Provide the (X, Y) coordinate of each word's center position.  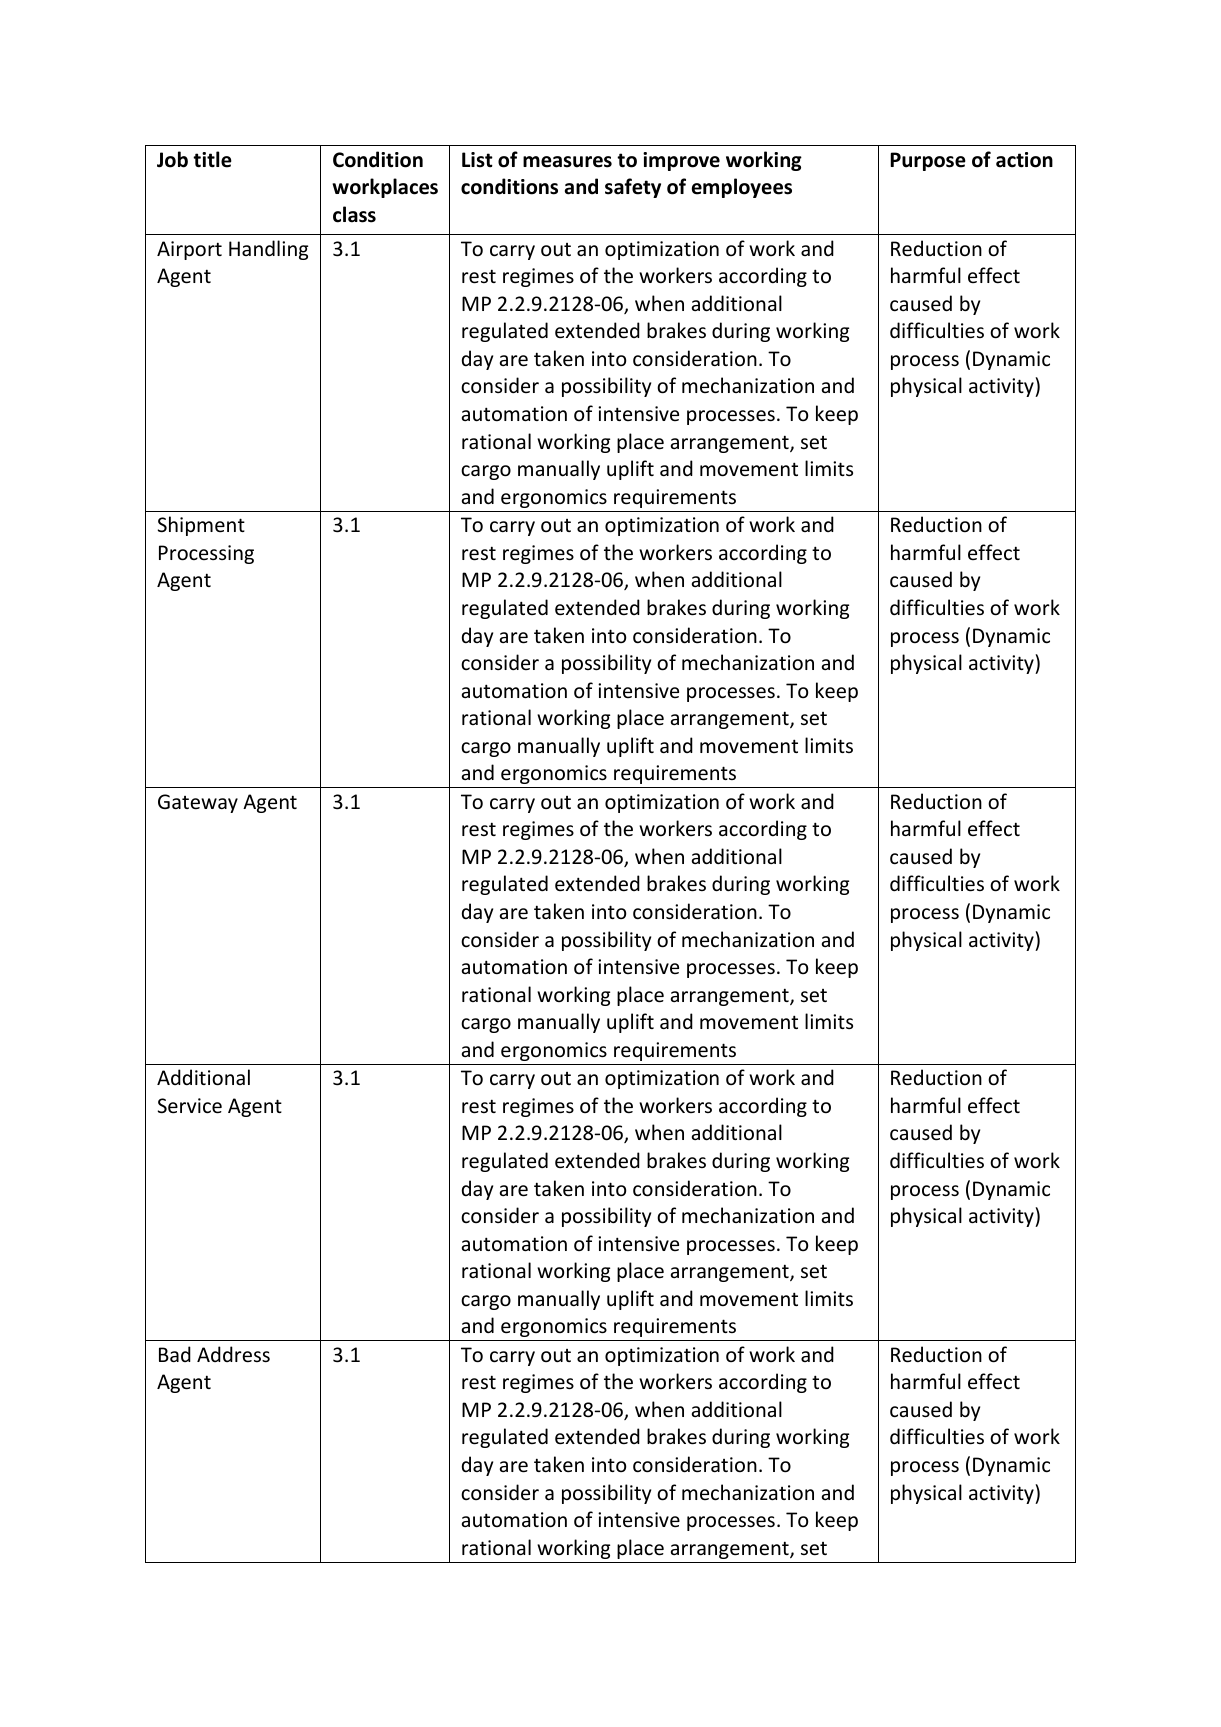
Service (190, 1106)
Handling (268, 250)
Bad (175, 1354)
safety (633, 188)
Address (233, 1354)
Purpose (928, 161)
